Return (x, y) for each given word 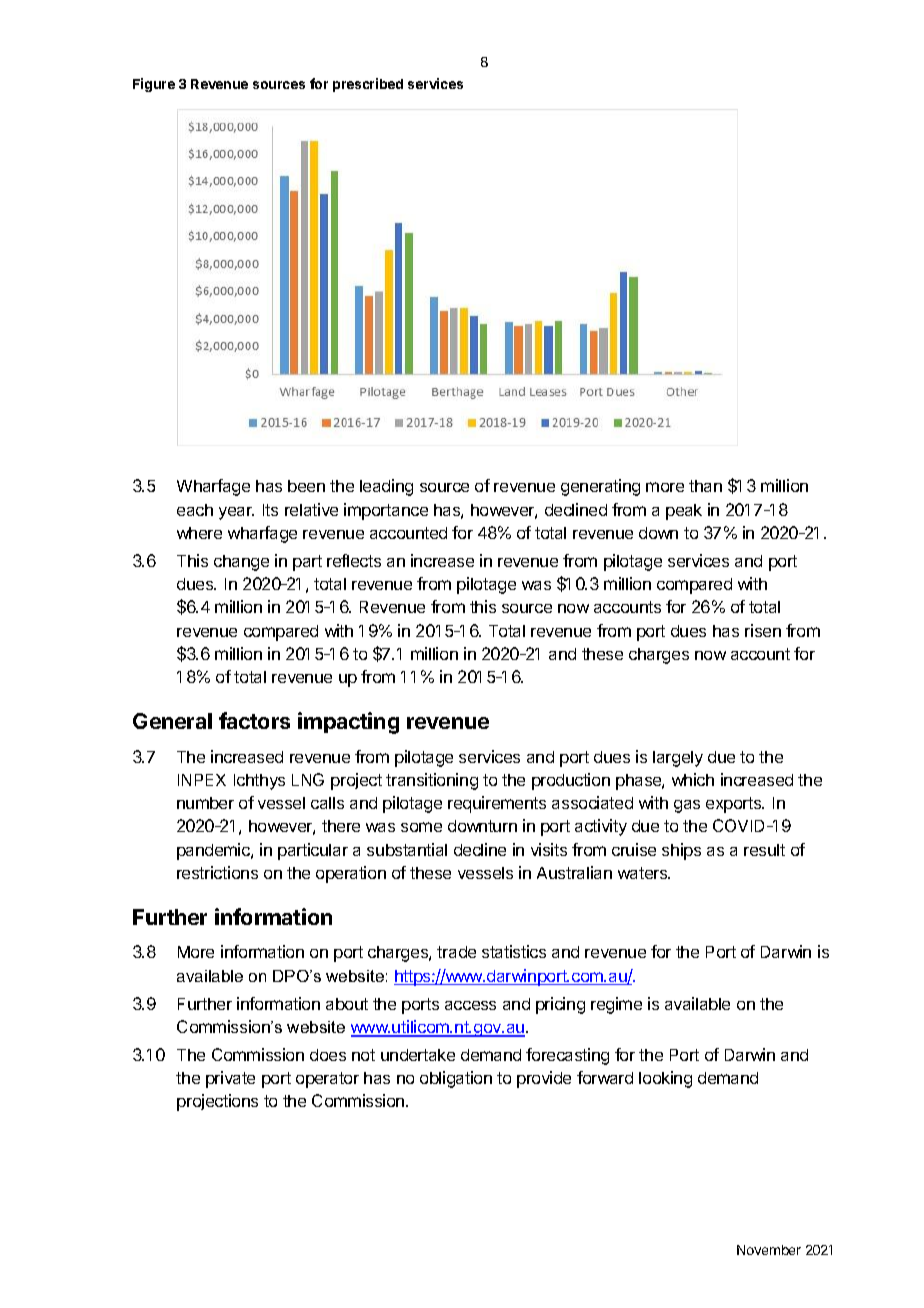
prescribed (368, 85)
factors (254, 720)
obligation (456, 1079)
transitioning (432, 781)
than (705, 486)
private (230, 1079)
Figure (154, 85)
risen (763, 630)
